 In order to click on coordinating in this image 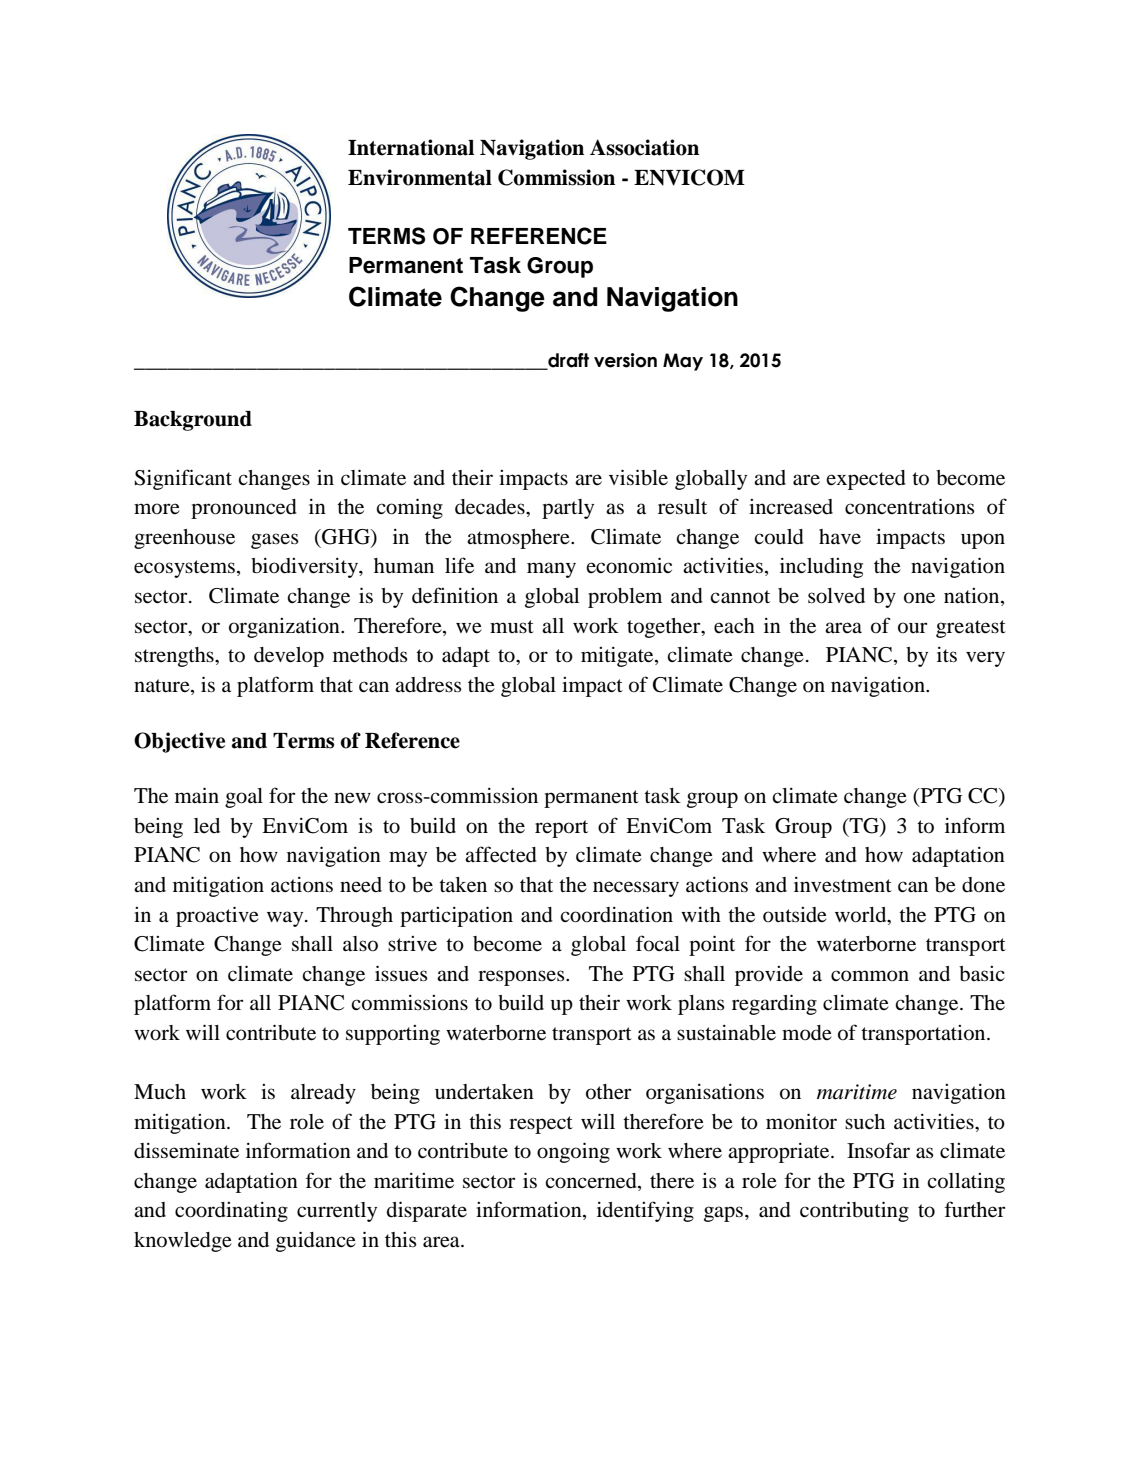, I will do `click(231, 1212)`.
